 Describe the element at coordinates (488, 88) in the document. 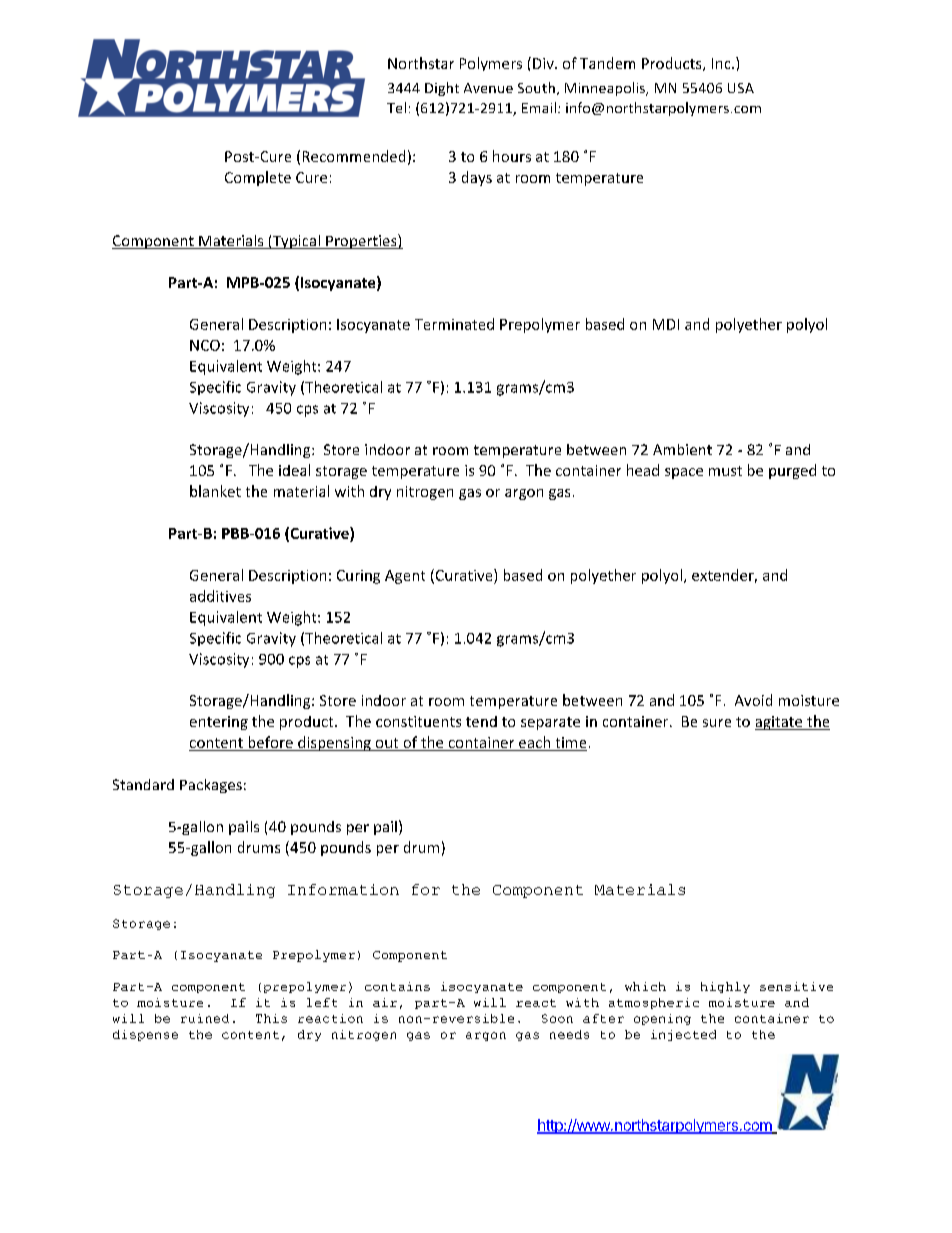

I see `Avenue` at that location.
